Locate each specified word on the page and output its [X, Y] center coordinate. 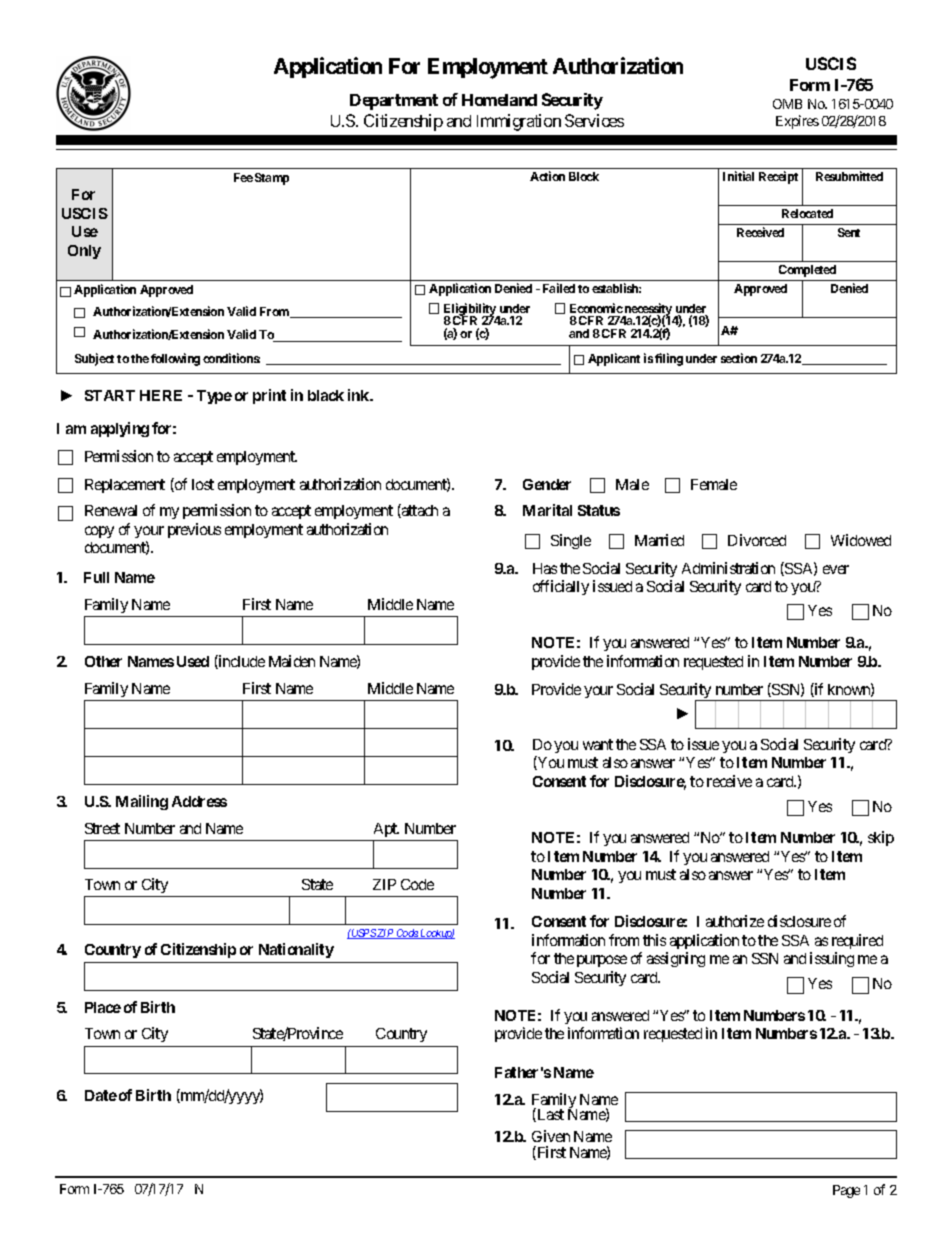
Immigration [519, 122]
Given [551, 1136]
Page [846, 1191]
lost [203, 484]
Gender [547, 484]
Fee [243, 177]
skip [881, 838]
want [598, 744]
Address [199, 801]
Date [101, 1095]
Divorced [757, 540]
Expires [797, 122]
